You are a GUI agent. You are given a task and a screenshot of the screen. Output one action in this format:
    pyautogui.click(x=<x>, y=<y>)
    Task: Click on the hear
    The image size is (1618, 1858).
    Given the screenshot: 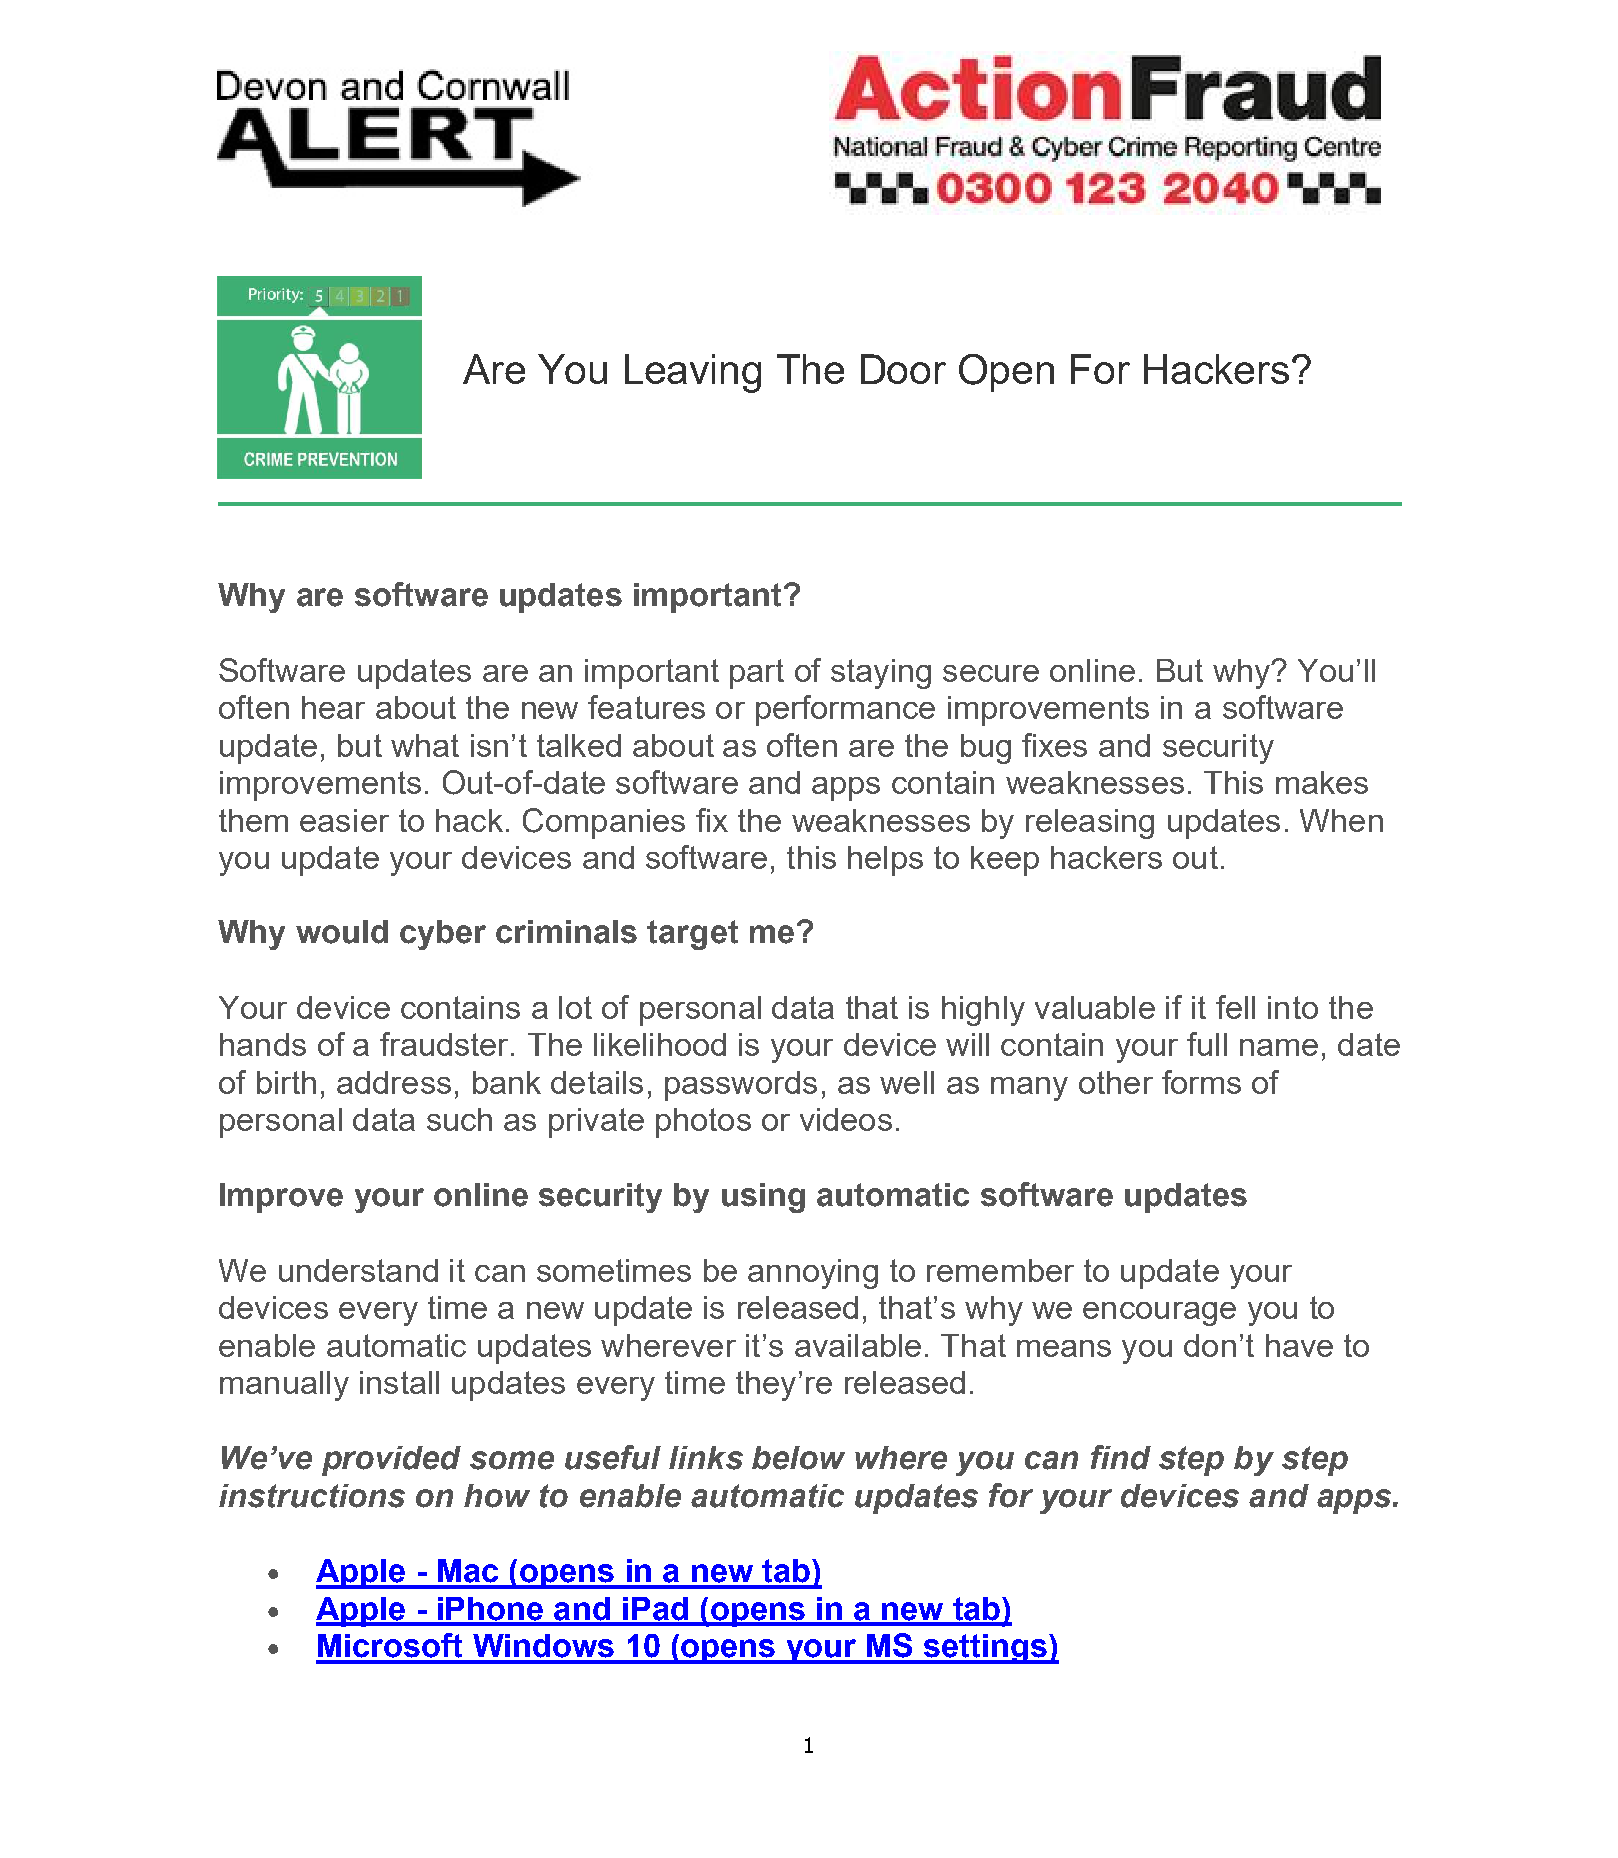 What is the action you would take?
    pyautogui.click(x=333, y=707)
